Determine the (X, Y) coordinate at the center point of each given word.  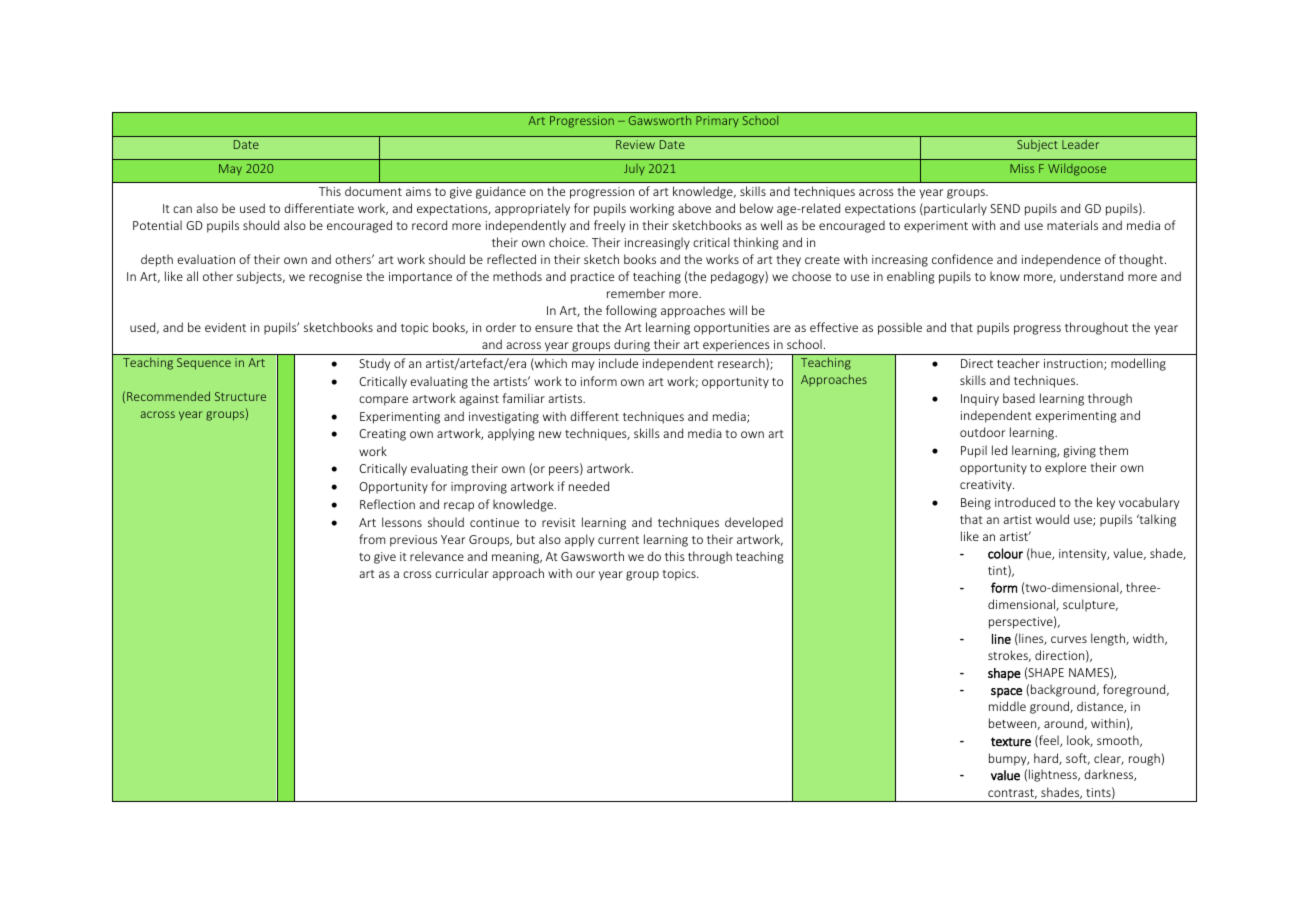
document (373, 191)
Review (635, 144)
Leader (1080, 144)
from (372, 539)
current (618, 540)
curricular (462, 573)
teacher (1018, 363)
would (1052, 519)
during (632, 347)
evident (225, 327)
